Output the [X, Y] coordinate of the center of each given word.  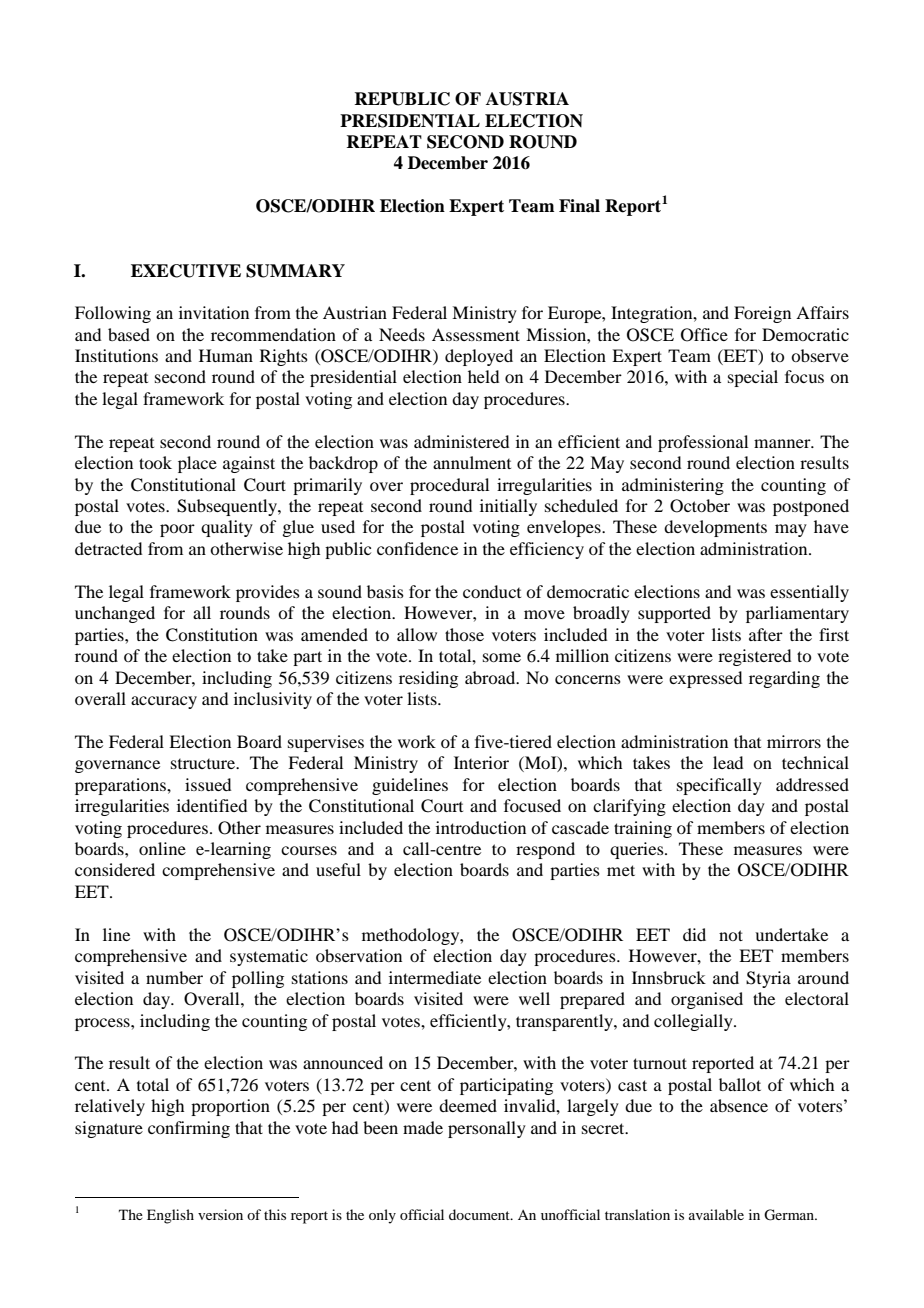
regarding [784, 679]
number [174, 977]
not [731, 935]
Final [579, 206]
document [480, 1214]
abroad [491, 677]
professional [703, 443]
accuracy [164, 702]
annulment [472, 462]
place [197, 464]
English [170, 1216]
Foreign [762, 314]
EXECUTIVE [186, 271]
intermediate [435, 977]
